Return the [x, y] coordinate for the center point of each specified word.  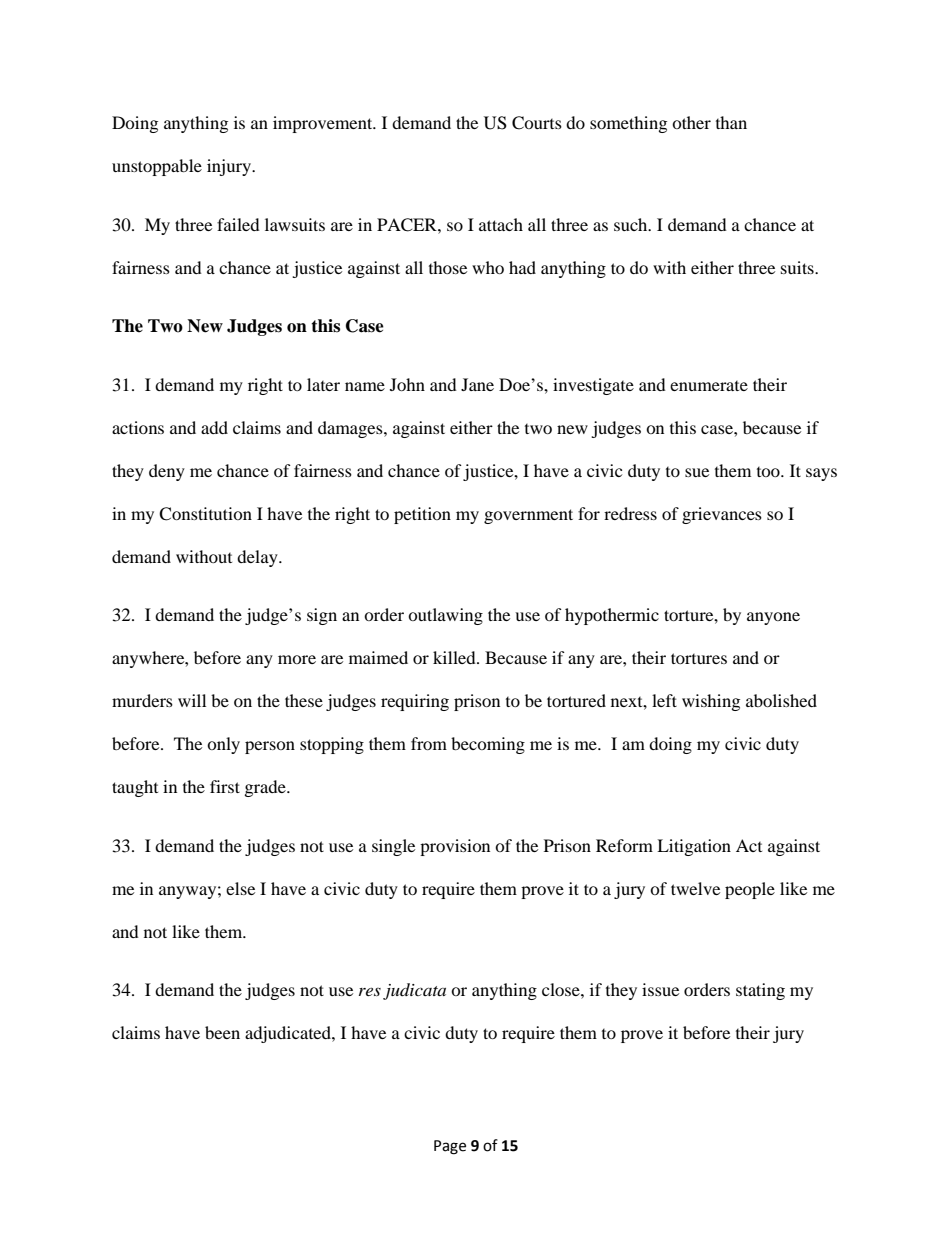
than [731, 122]
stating [760, 991]
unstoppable [157, 167]
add [214, 427]
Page [450, 1147]
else [240, 888]
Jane [477, 384]
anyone [773, 618]
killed [455, 657]
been [222, 1032]
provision [455, 847]
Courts [537, 123]
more [297, 659]
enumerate [709, 386]
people [750, 890]
